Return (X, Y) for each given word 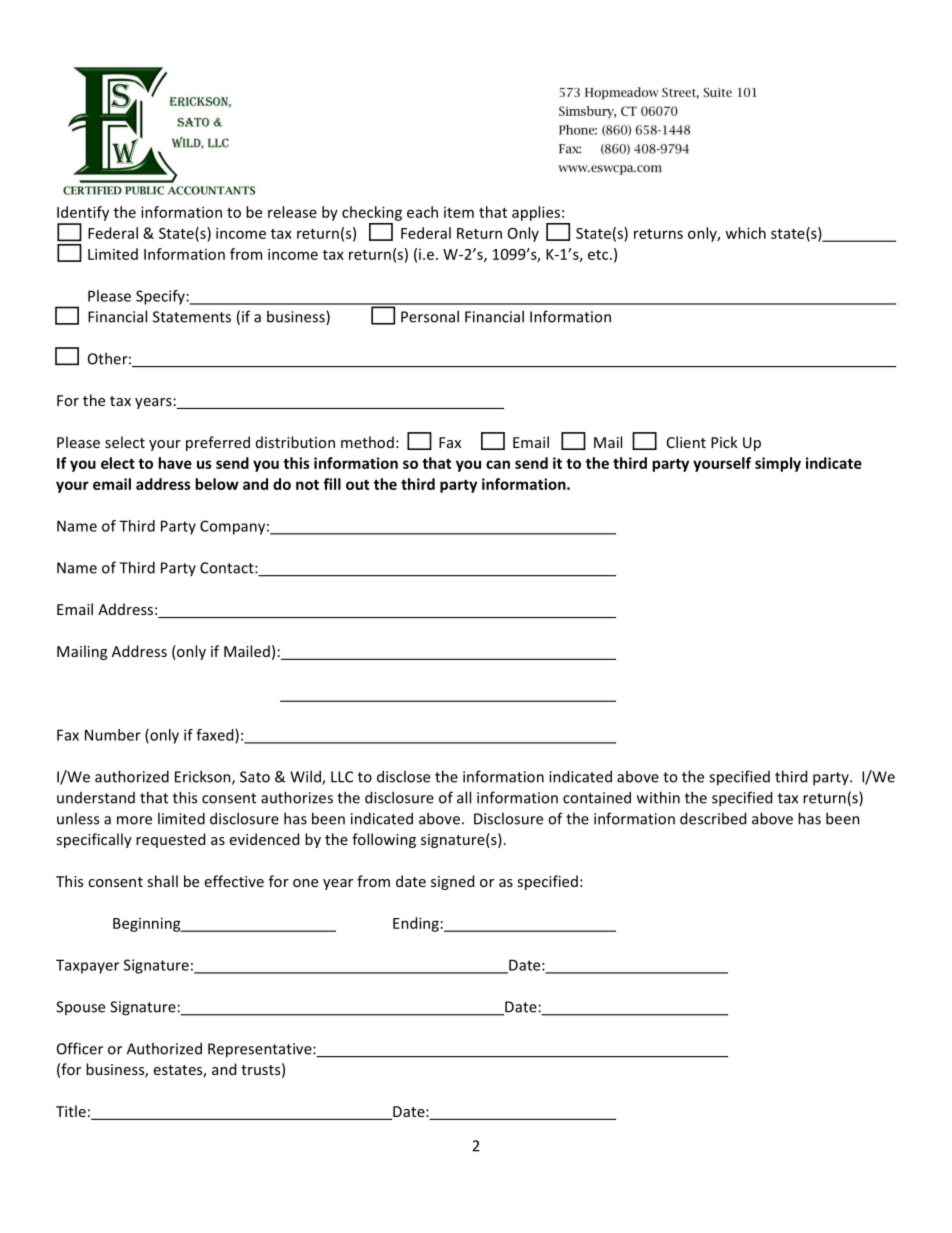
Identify (83, 213)
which (745, 233)
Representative (261, 1050)
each (422, 212)
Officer (80, 1048)
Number (113, 735)
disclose (403, 776)
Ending (416, 924)
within (658, 797)
